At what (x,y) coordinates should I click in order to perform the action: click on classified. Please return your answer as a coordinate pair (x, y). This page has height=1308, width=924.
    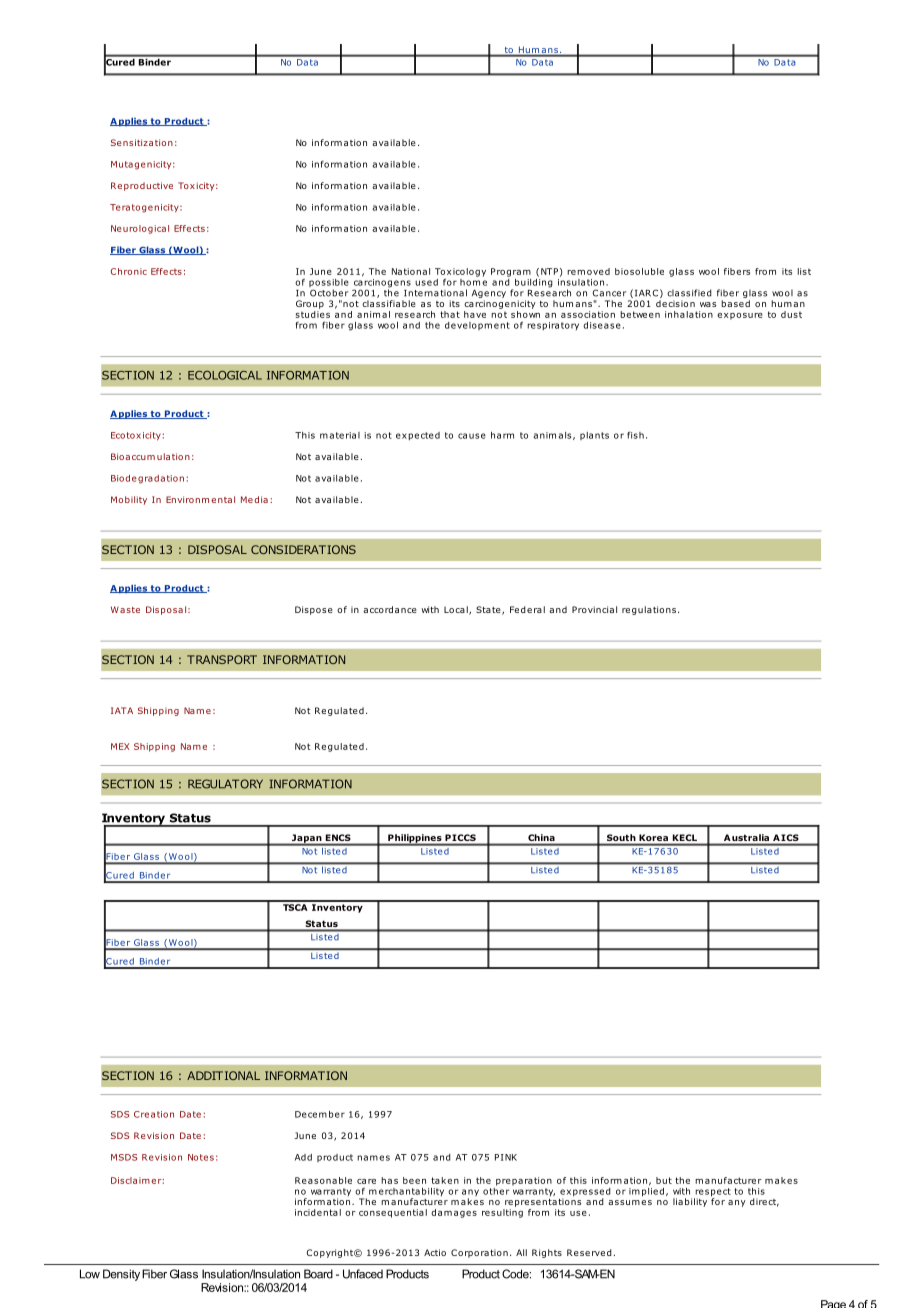
    Looking at the image, I should click on (689, 293).
